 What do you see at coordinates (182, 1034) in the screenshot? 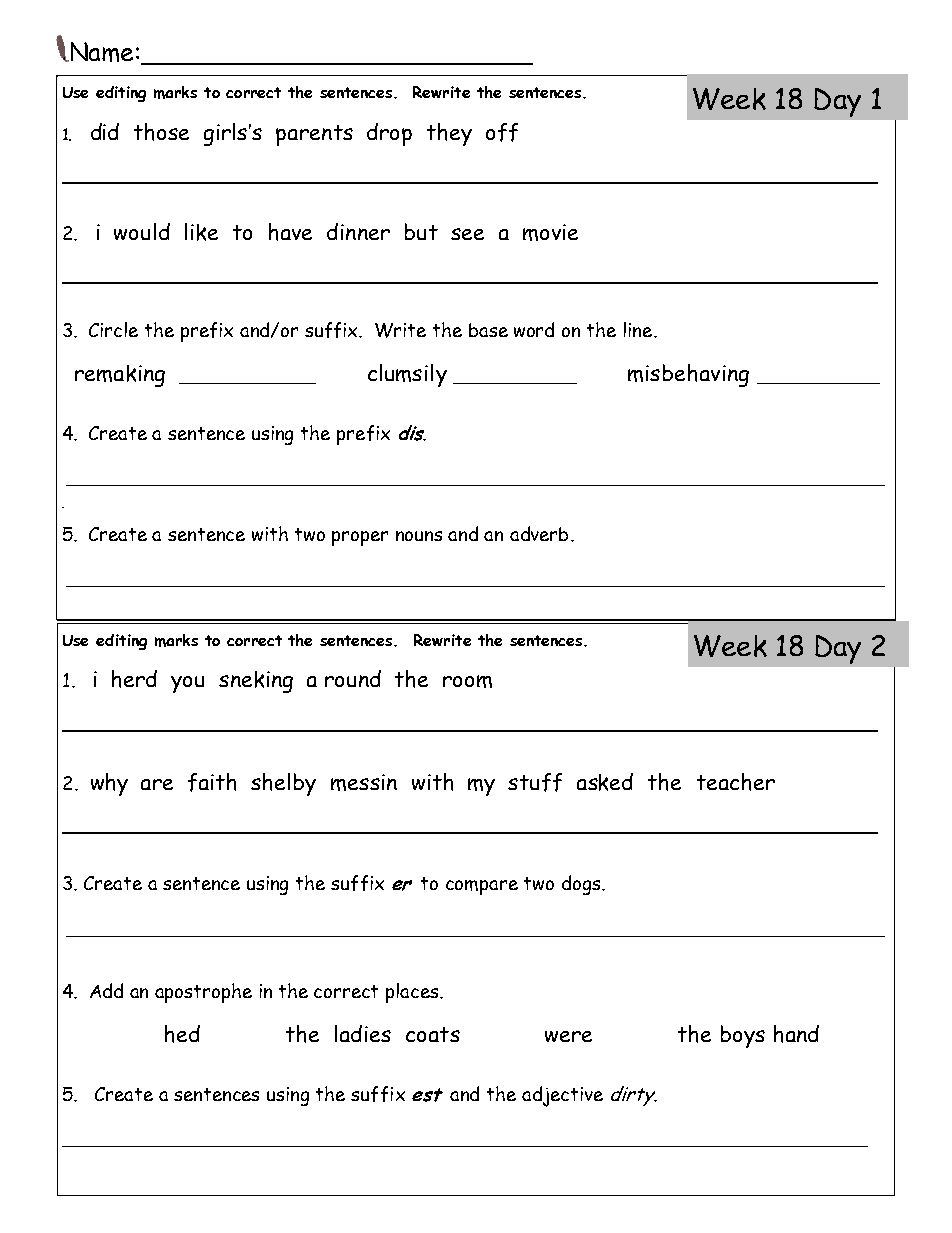
I see `hed` at bounding box center [182, 1034].
